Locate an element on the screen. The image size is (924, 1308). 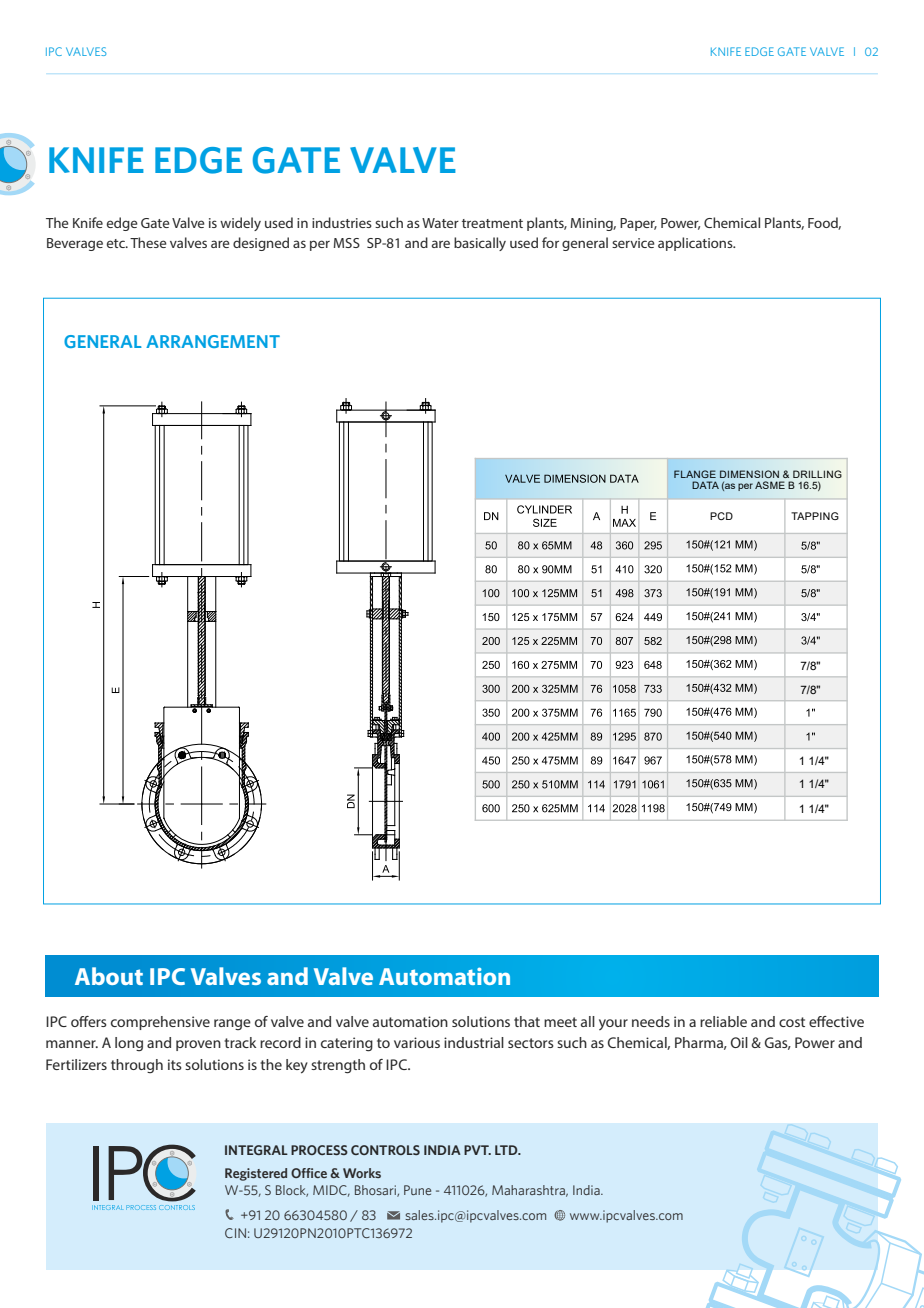
basically is located at coordinates (480, 244).
